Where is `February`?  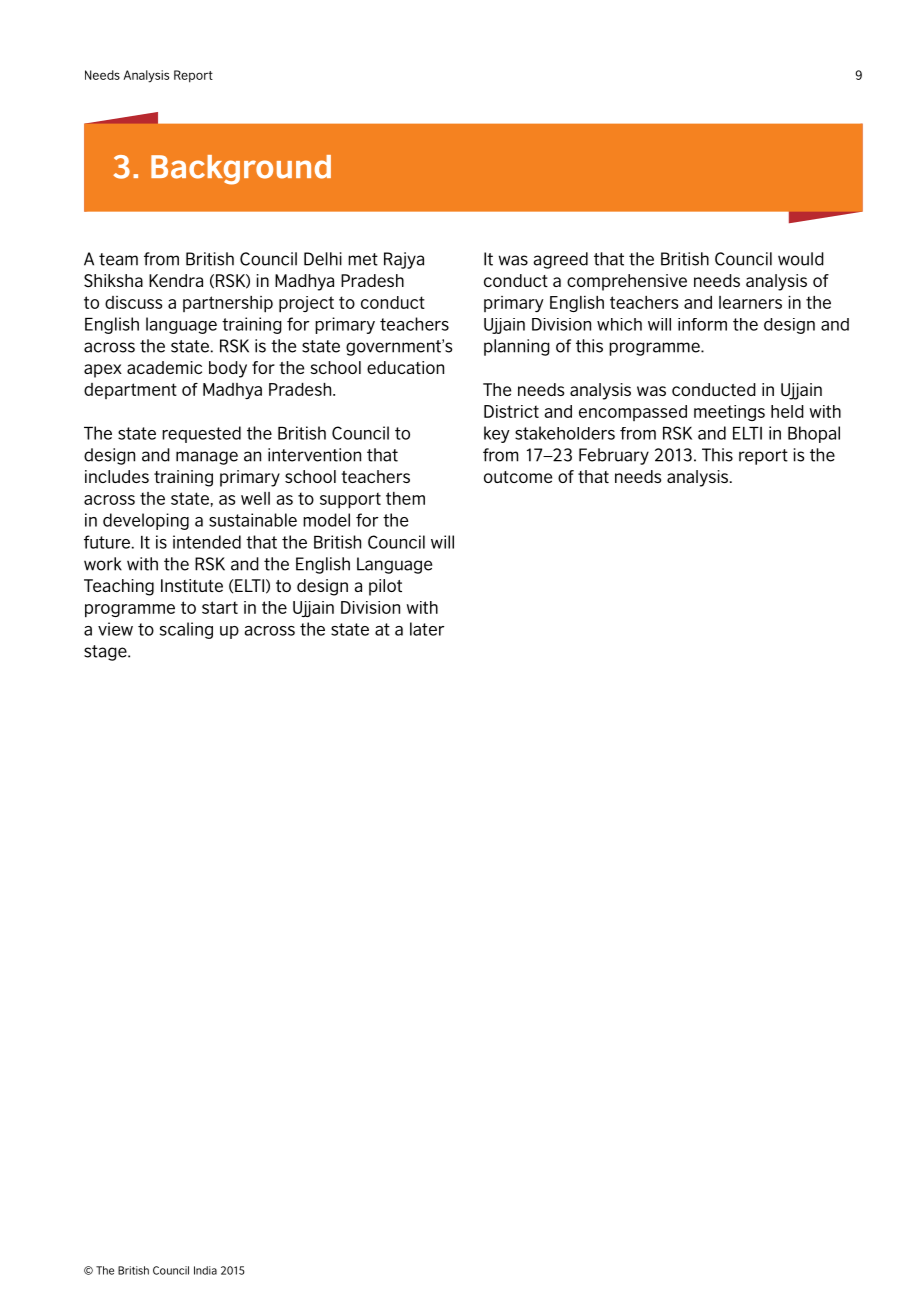
February is located at coordinates (614, 456).
